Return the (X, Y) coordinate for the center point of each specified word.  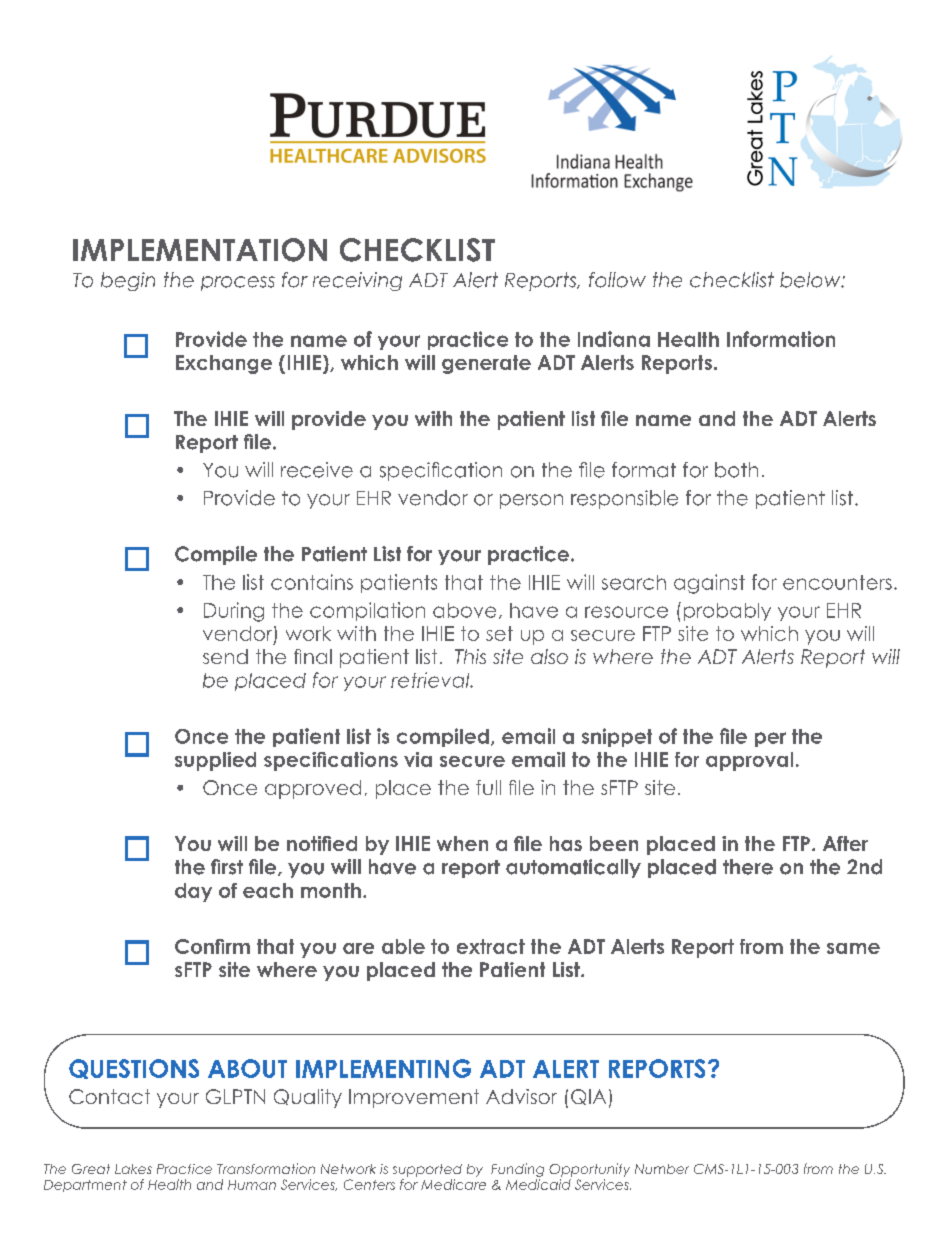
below (811, 280)
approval (749, 761)
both (736, 470)
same (853, 948)
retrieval (431, 680)
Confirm (212, 946)
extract (491, 946)
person (531, 501)
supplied (215, 761)
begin (128, 281)
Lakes (133, 1169)
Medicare (453, 1184)
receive (317, 470)
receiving (357, 281)
